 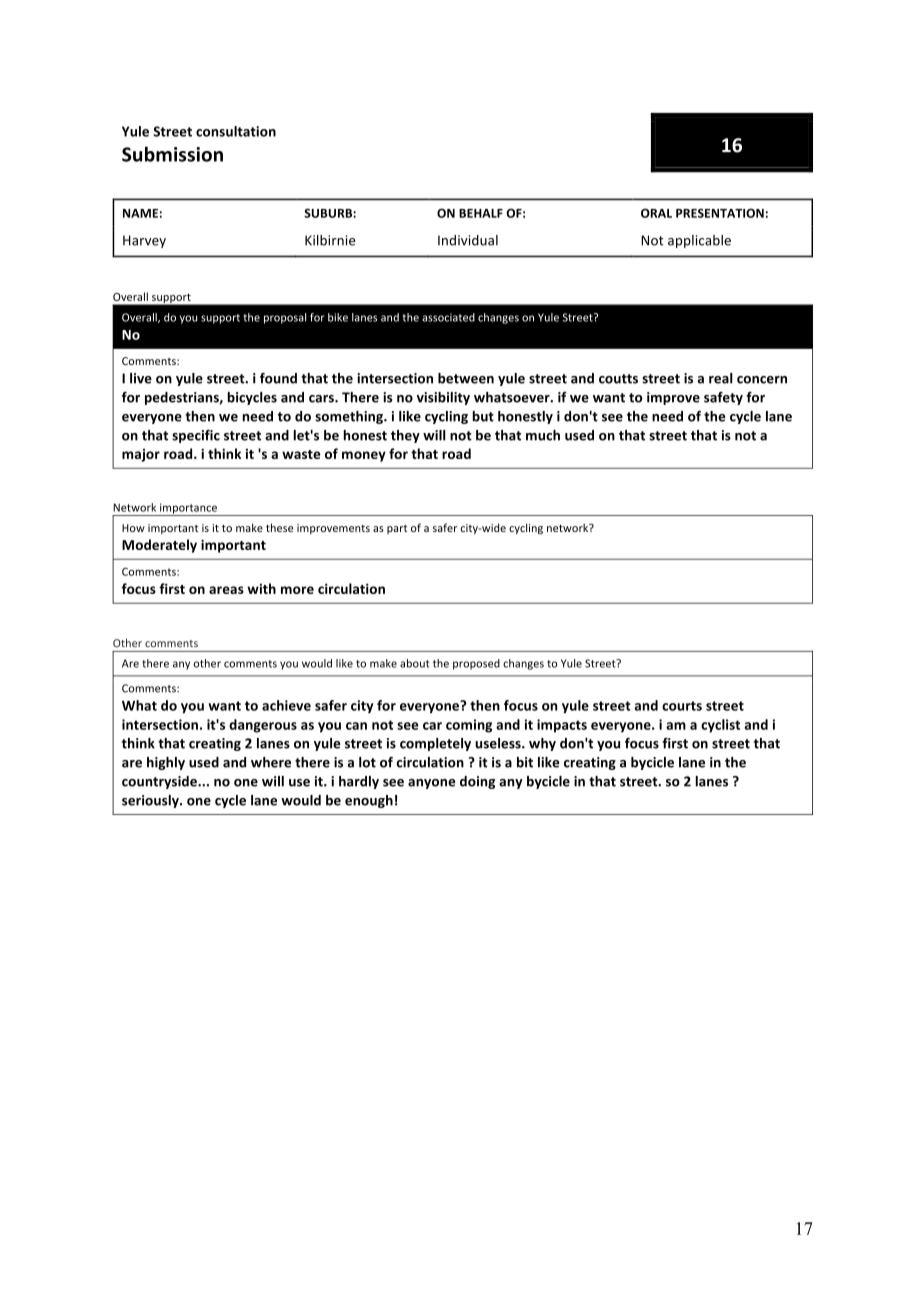 I want to click on countryside, so click(x=160, y=782).
